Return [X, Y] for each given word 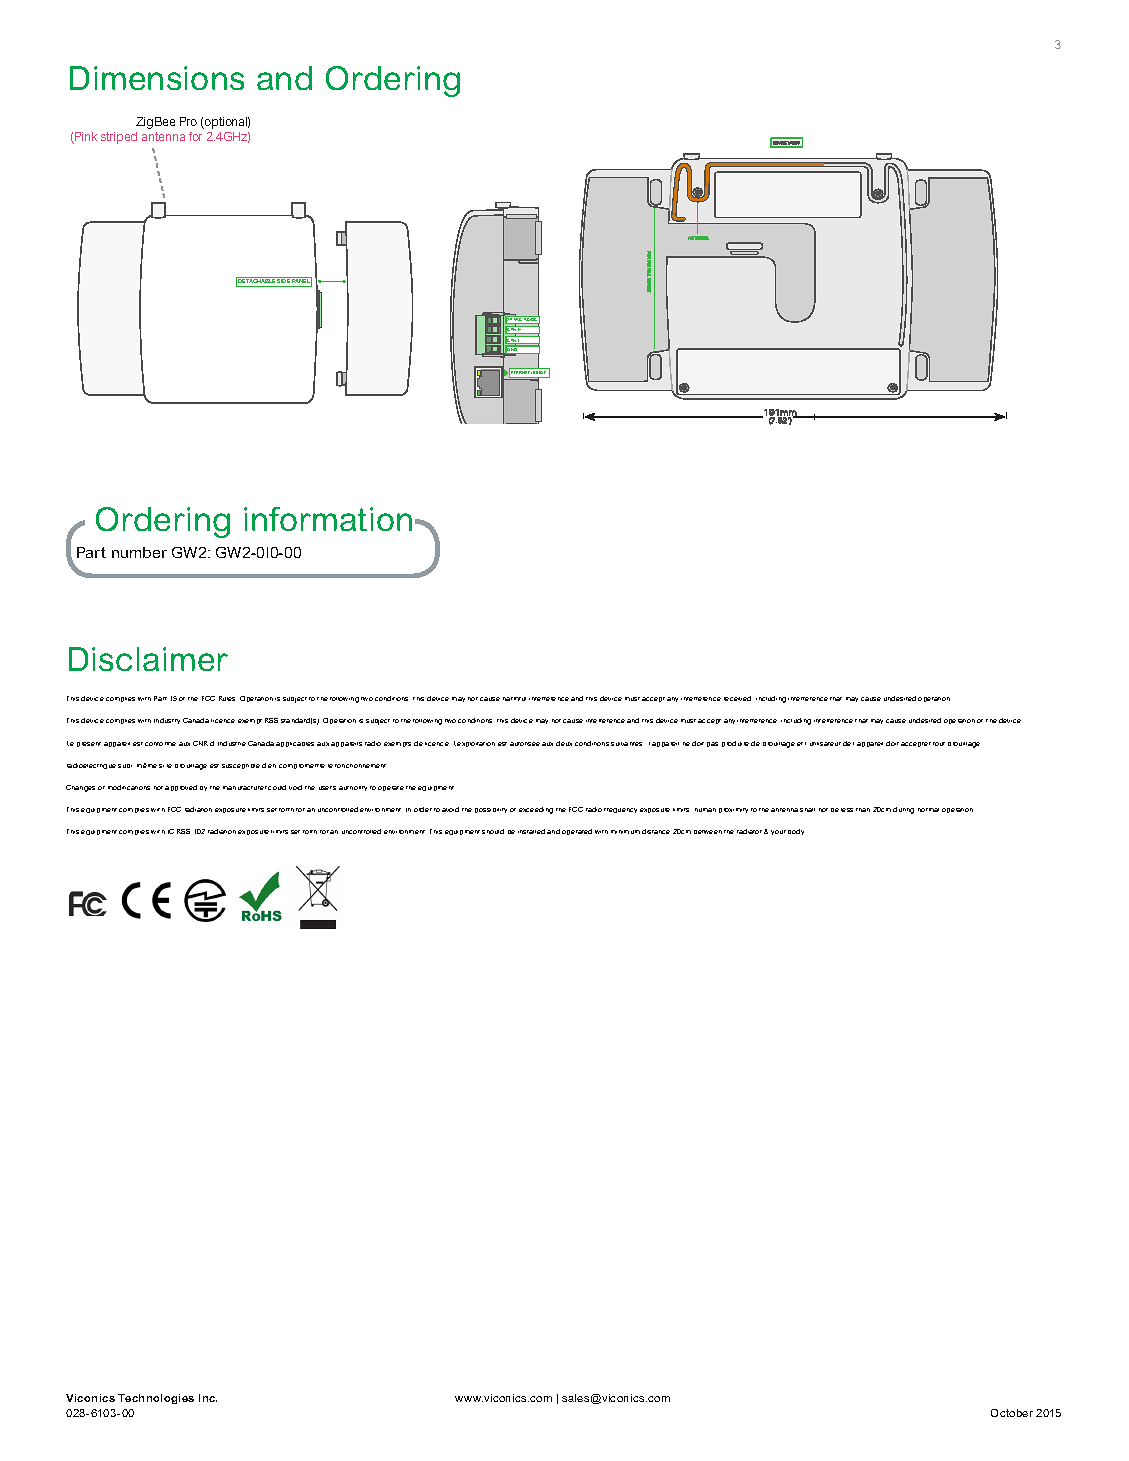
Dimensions [157, 78]
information [328, 519]
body [796, 832]
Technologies [156, 1399]
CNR [200, 743]
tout [939, 744]
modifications [129, 787]
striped [119, 138]
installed [531, 831]
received [737, 698]
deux [564, 743]
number [139, 552]
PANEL [301, 281]
